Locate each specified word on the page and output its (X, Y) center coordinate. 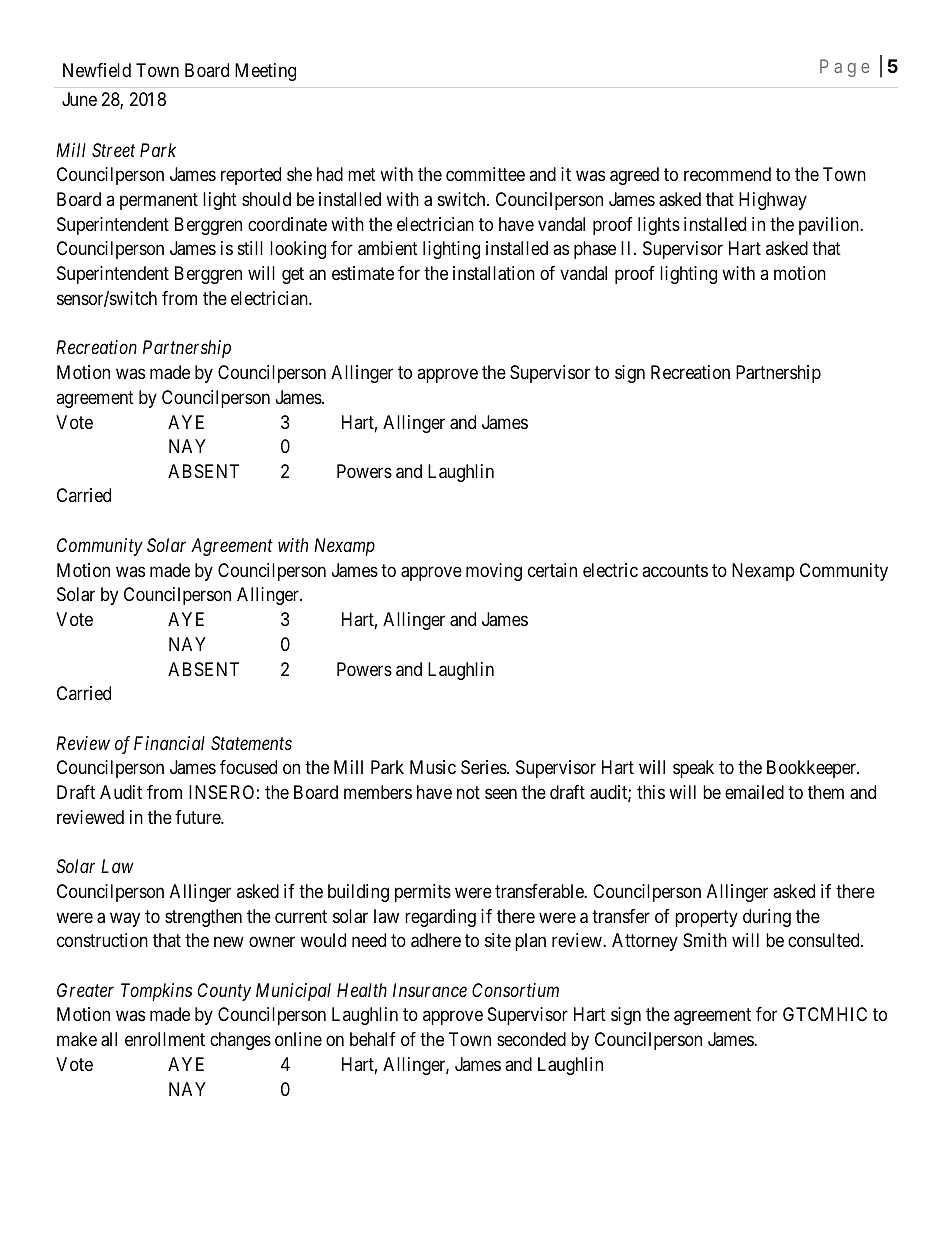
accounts (675, 570)
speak (693, 769)
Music (433, 767)
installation (494, 273)
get (293, 275)
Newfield (97, 70)
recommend (727, 174)
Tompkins (156, 992)
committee (485, 174)
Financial (169, 743)
